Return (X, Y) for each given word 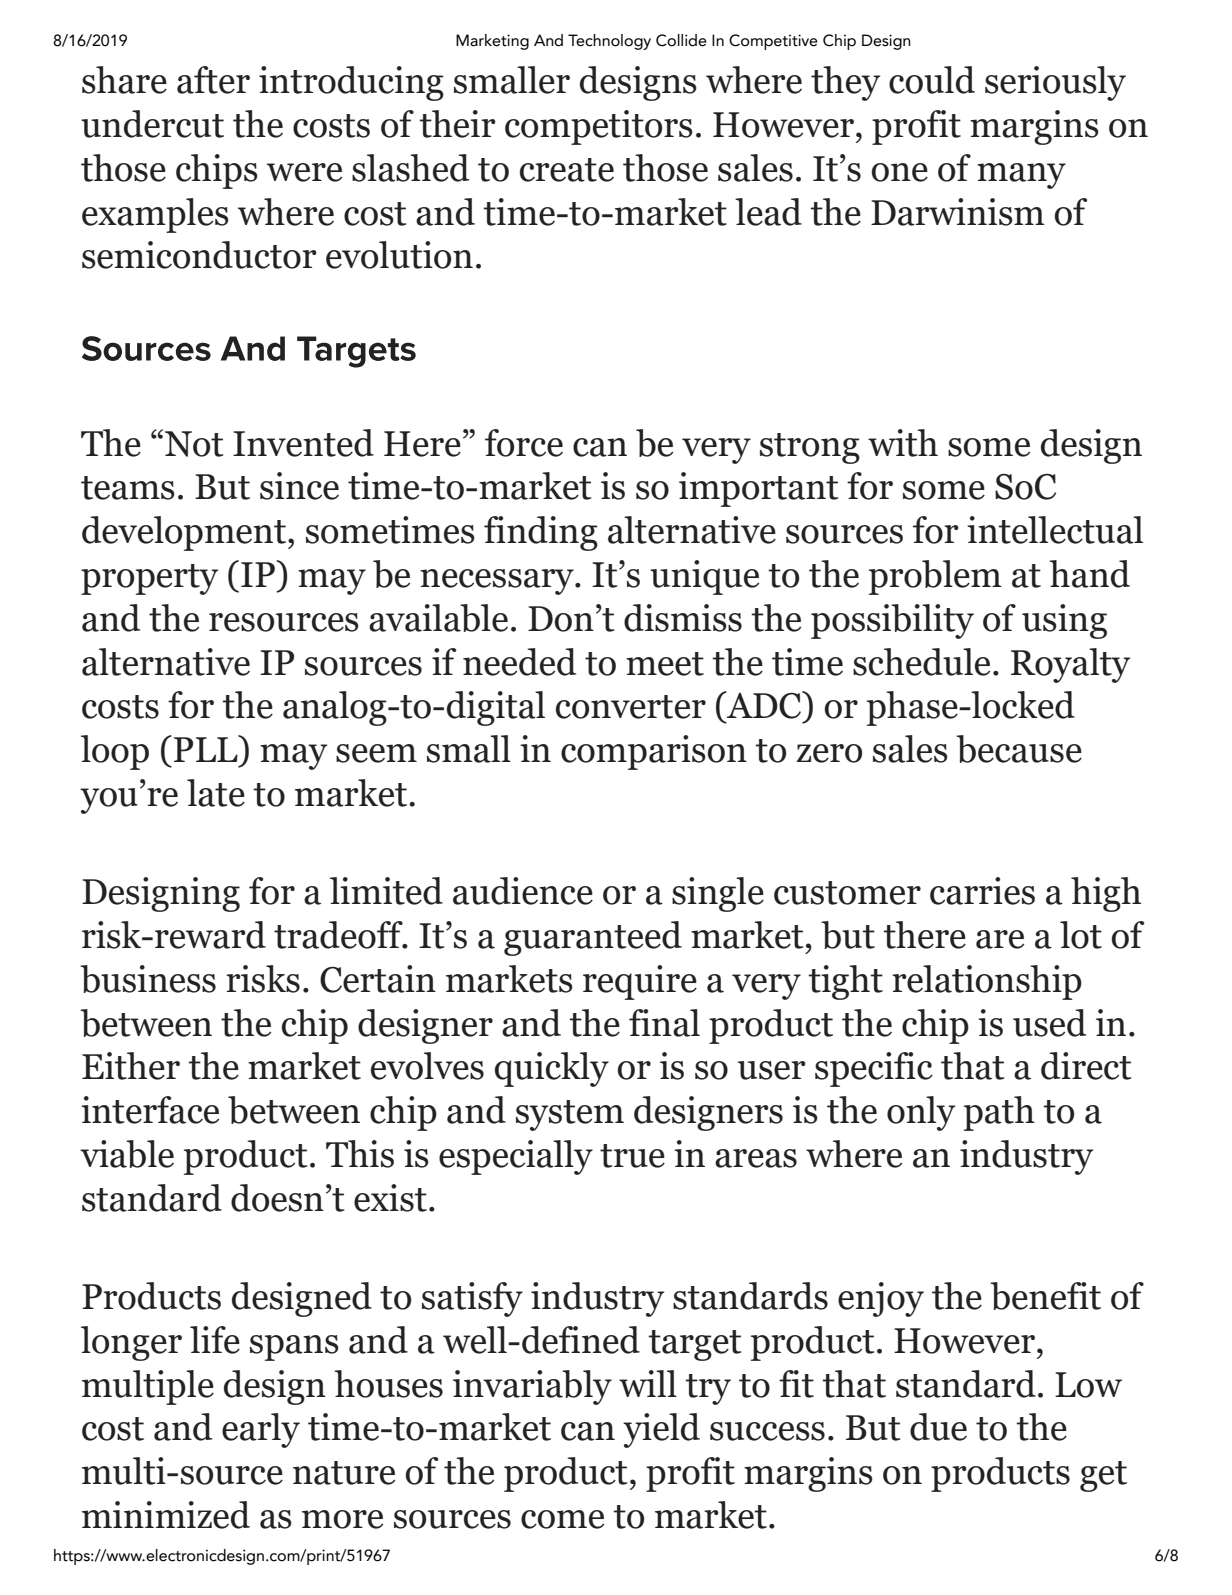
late (216, 793)
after (213, 80)
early (261, 1430)
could (932, 80)
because (1019, 749)
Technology (609, 42)
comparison (654, 752)
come (562, 1519)
